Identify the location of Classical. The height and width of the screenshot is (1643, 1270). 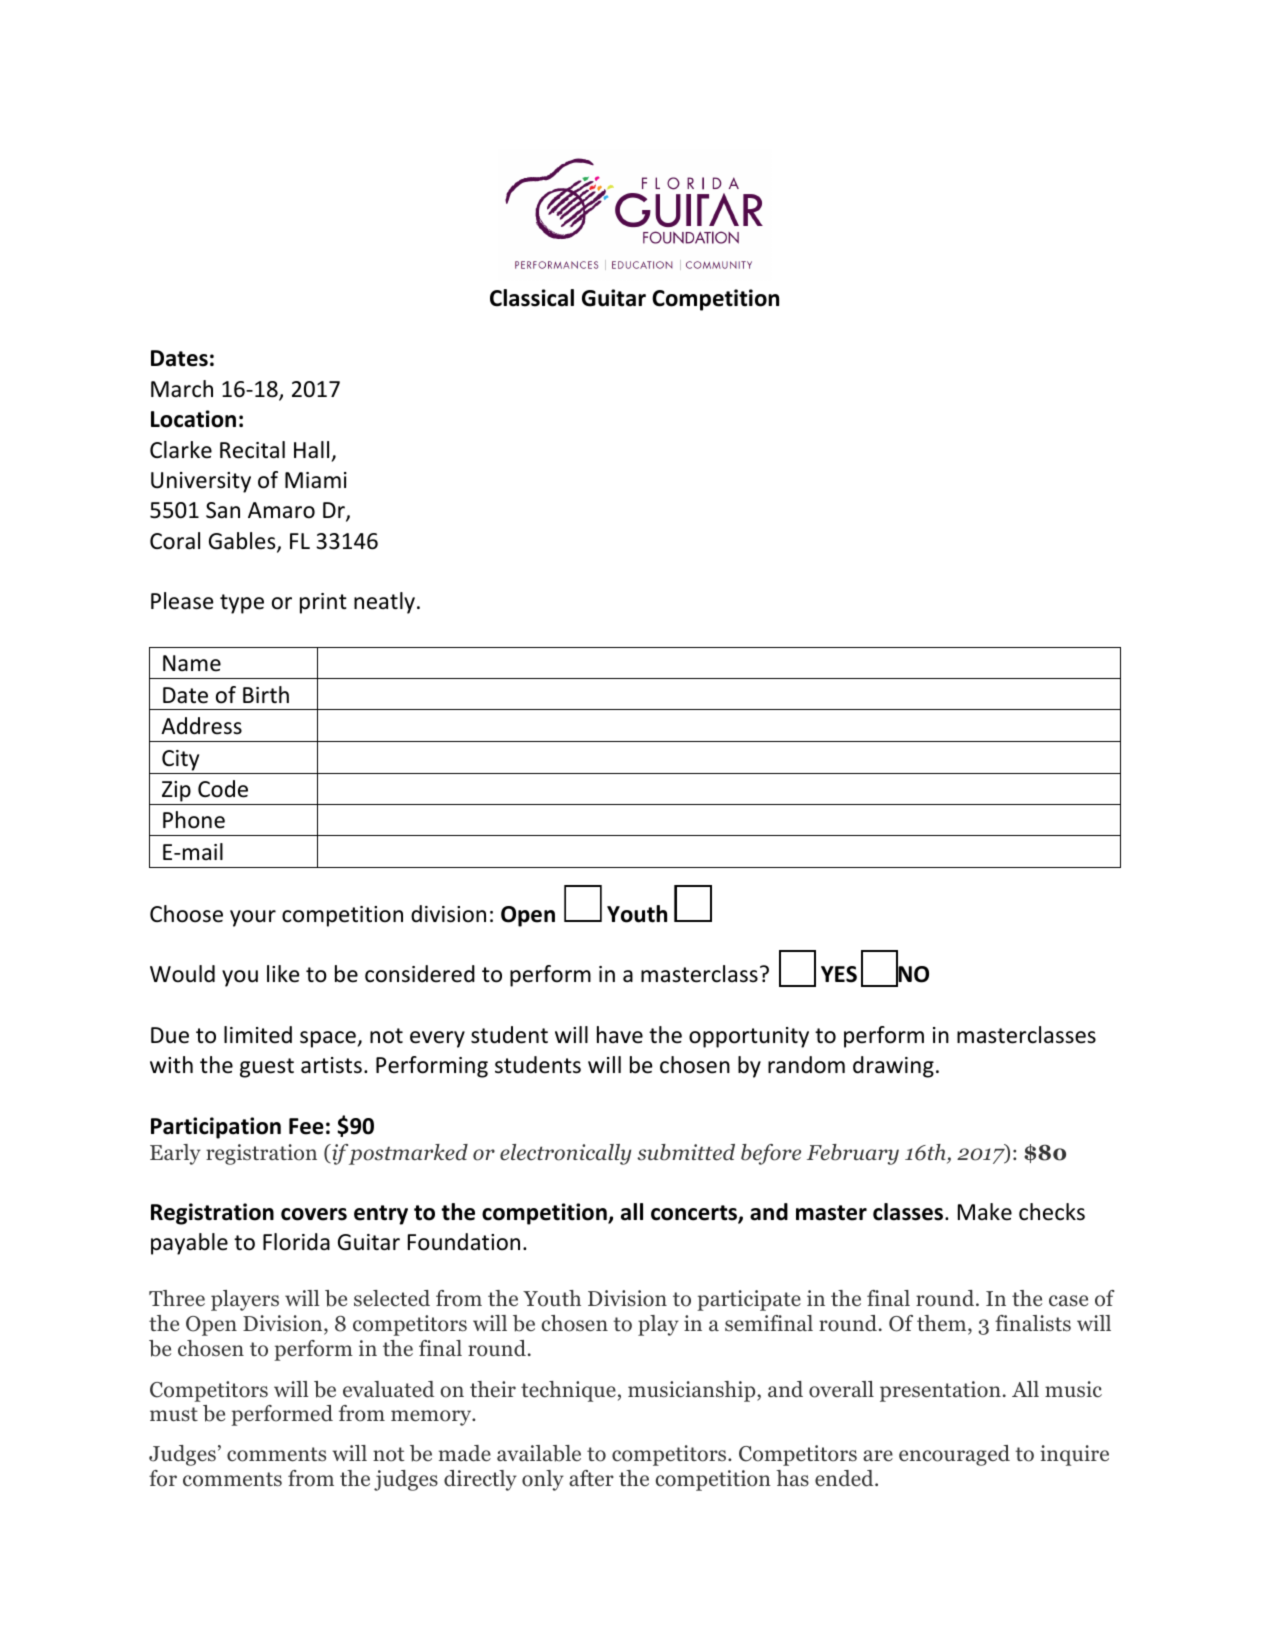
(532, 298).
